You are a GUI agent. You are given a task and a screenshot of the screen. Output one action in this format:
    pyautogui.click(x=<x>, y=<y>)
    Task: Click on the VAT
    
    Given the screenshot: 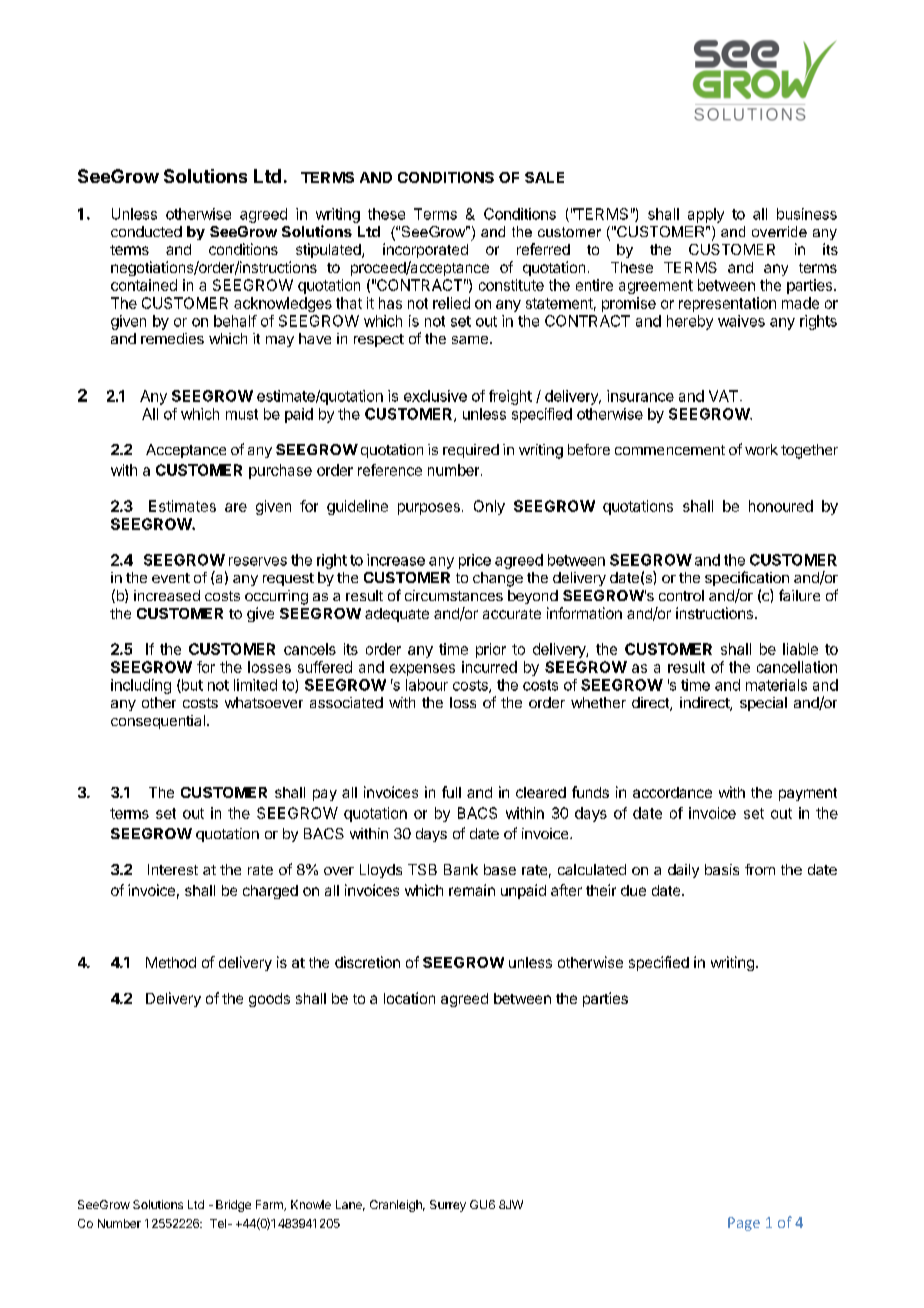 What is the action you would take?
    pyautogui.click(x=725, y=396)
